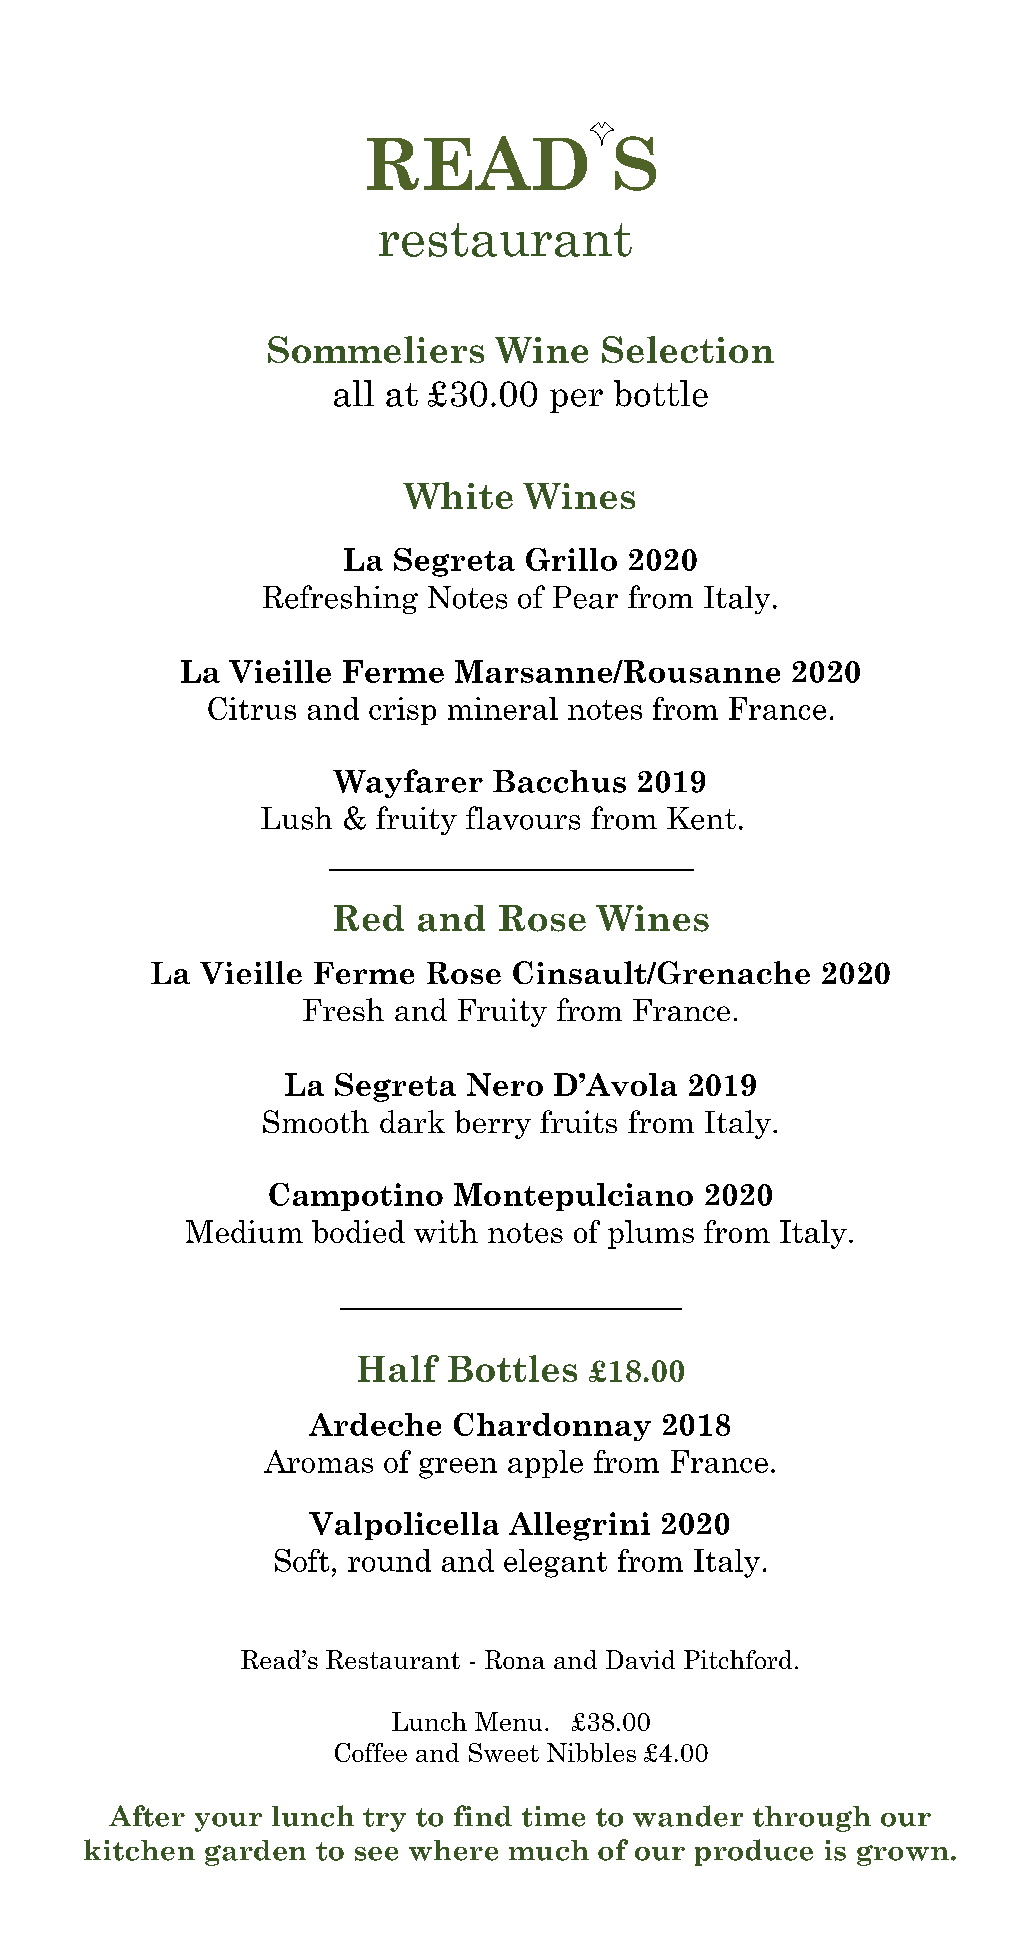 The image size is (1022, 1936). Describe the element at coordinates (553, 1816) in the screenshot. I see `time` at that location.
